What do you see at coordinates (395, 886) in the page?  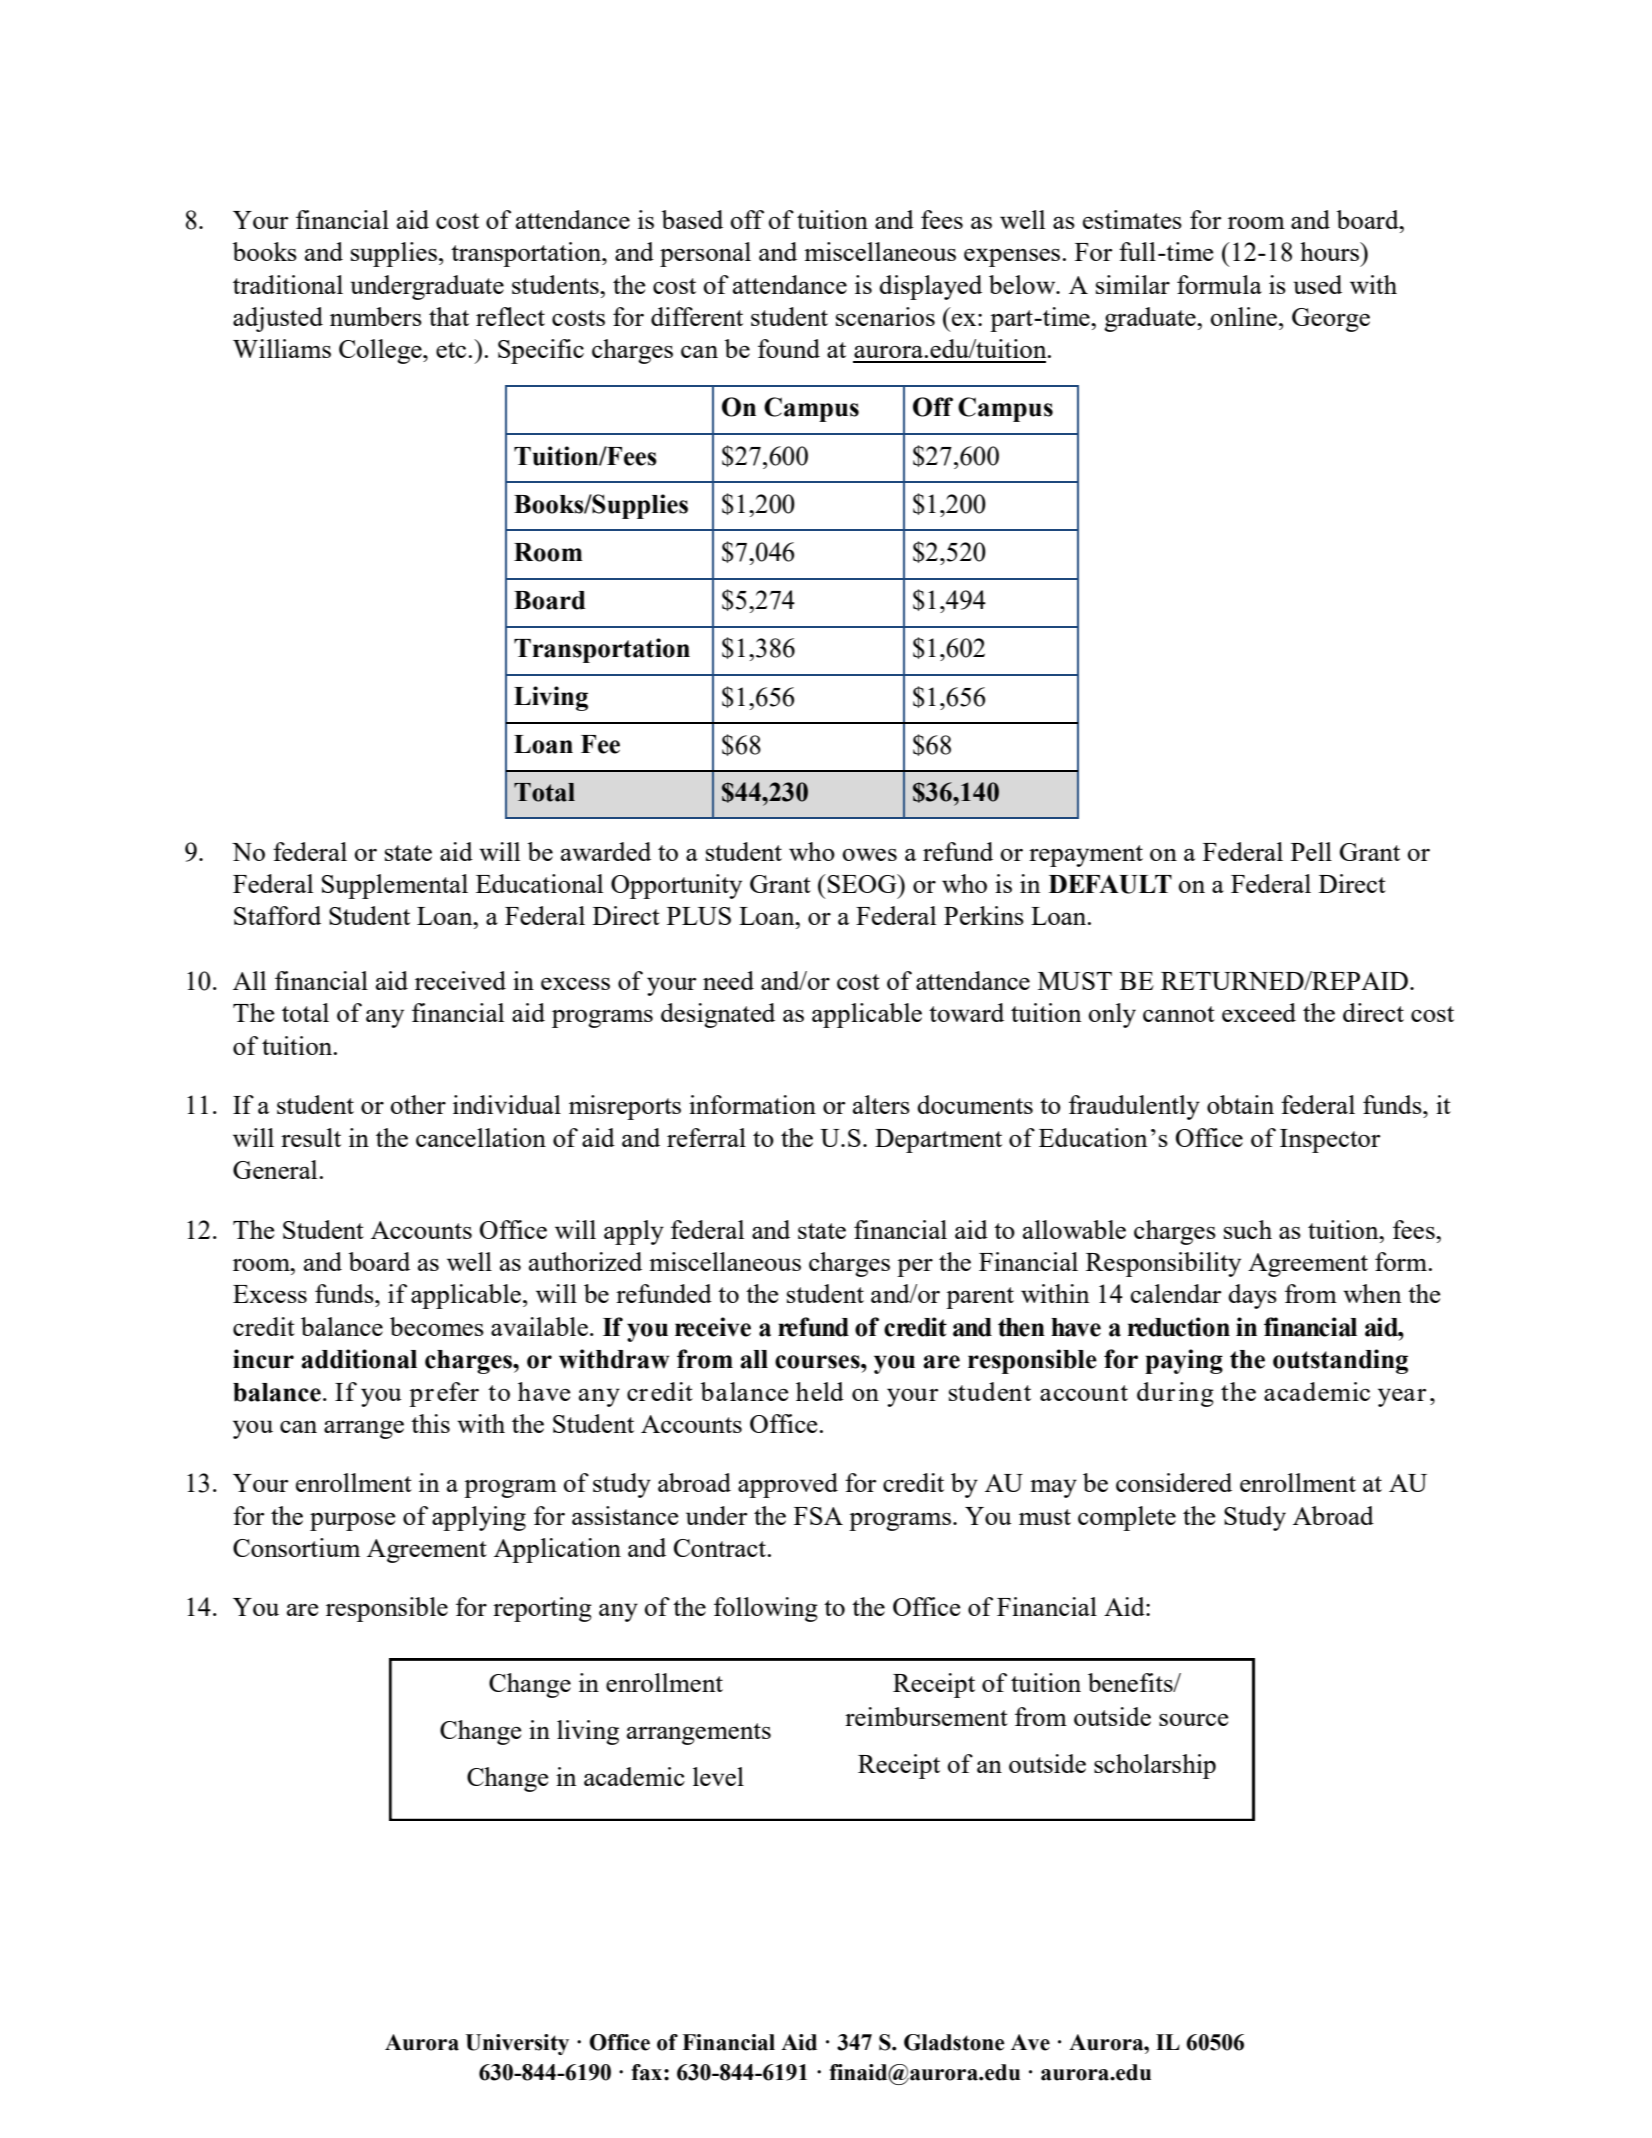 I see `Supplemental` at bounding box center [395, 886].
